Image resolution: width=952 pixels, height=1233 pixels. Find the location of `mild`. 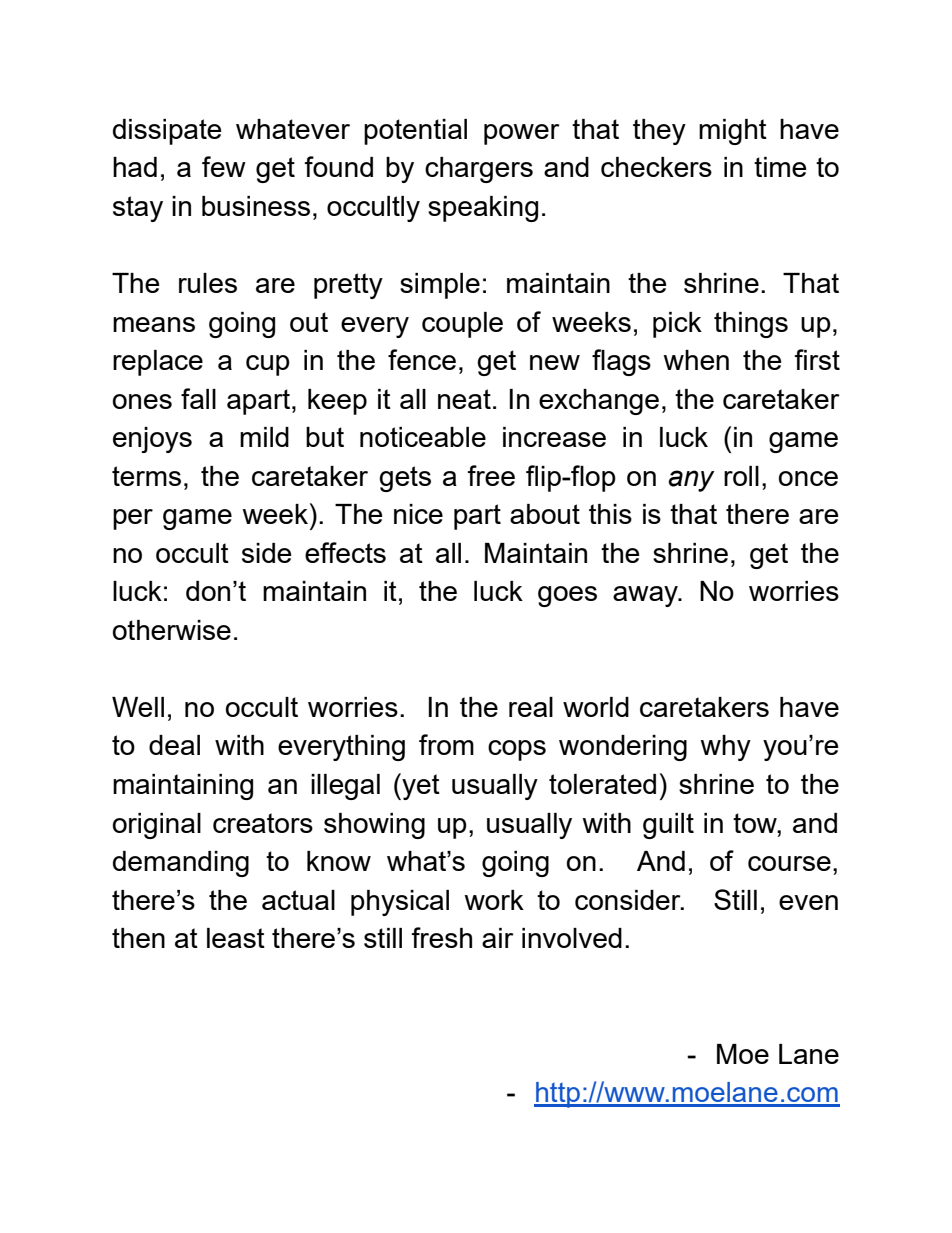

mild is located at coordinates (264, 437).
